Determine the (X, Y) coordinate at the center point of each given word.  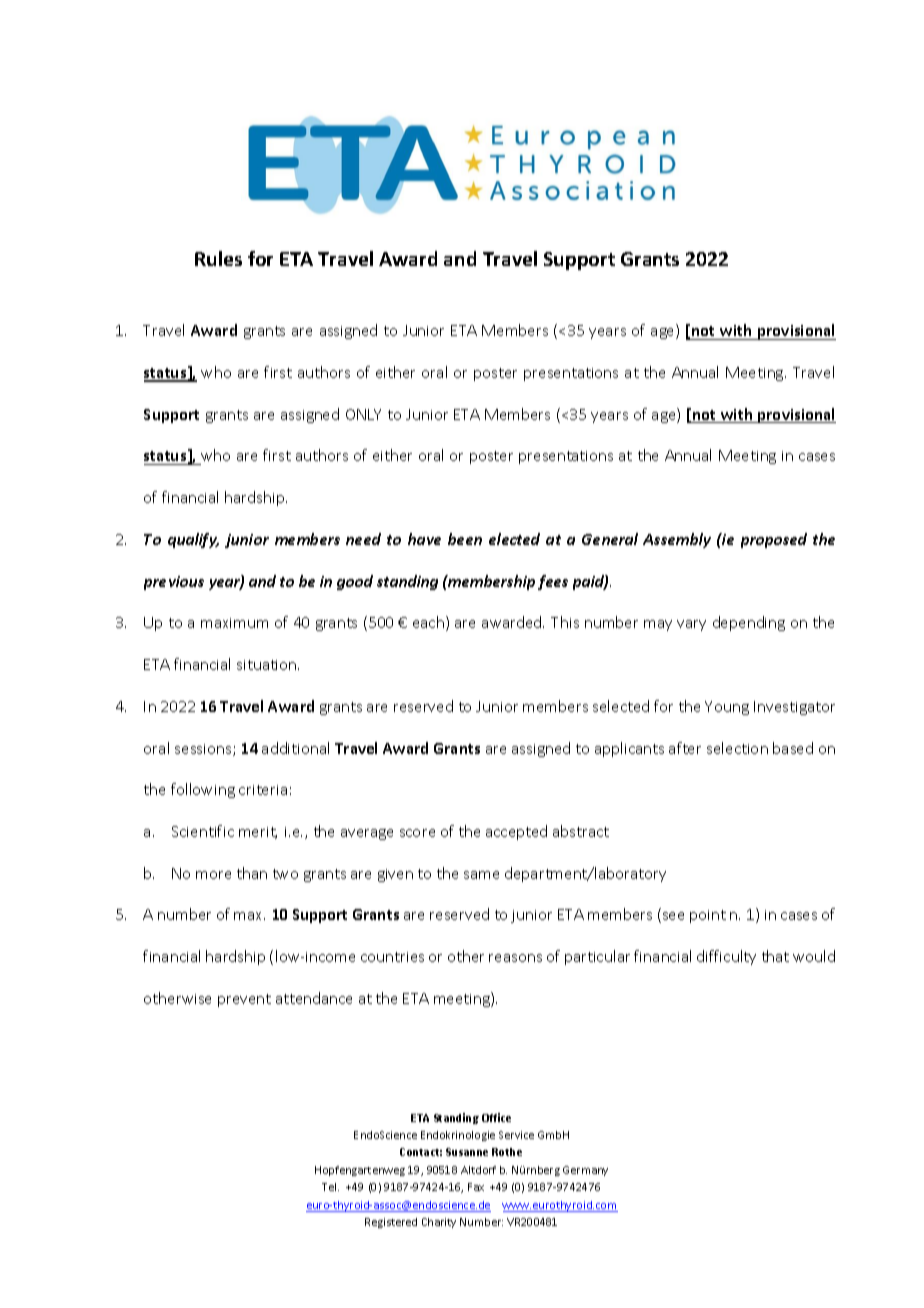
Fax (476, 1187)
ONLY (363, 414)
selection (737, 748)
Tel (330, 1187)
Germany (585, 1171)
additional (295, 748)
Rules (218, 258)
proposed (774, 540)
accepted (516, 832)
